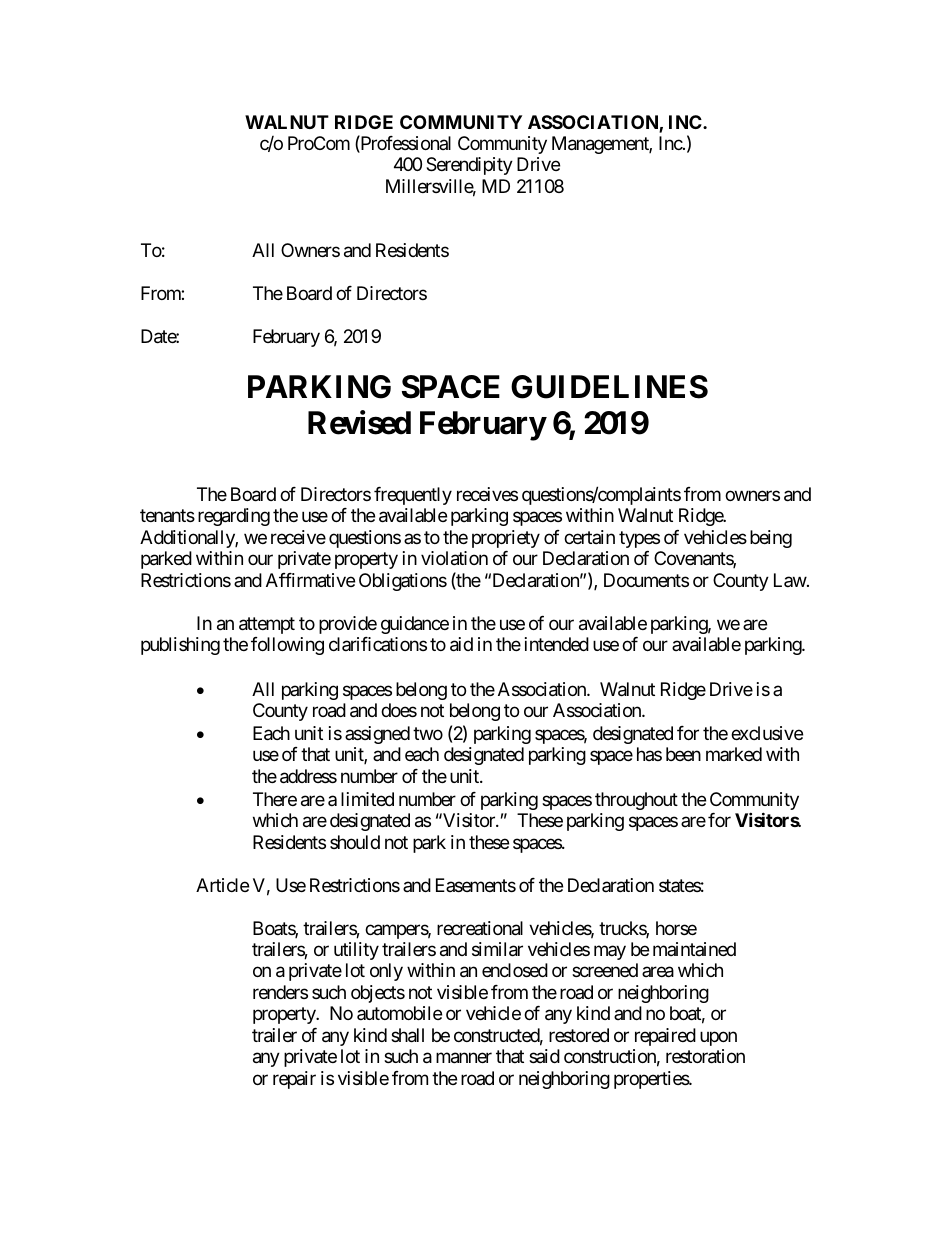  What do you see at coordinates (636, 801) in the screenshot?
I see `throughout` at bounding box center [636, 801].
